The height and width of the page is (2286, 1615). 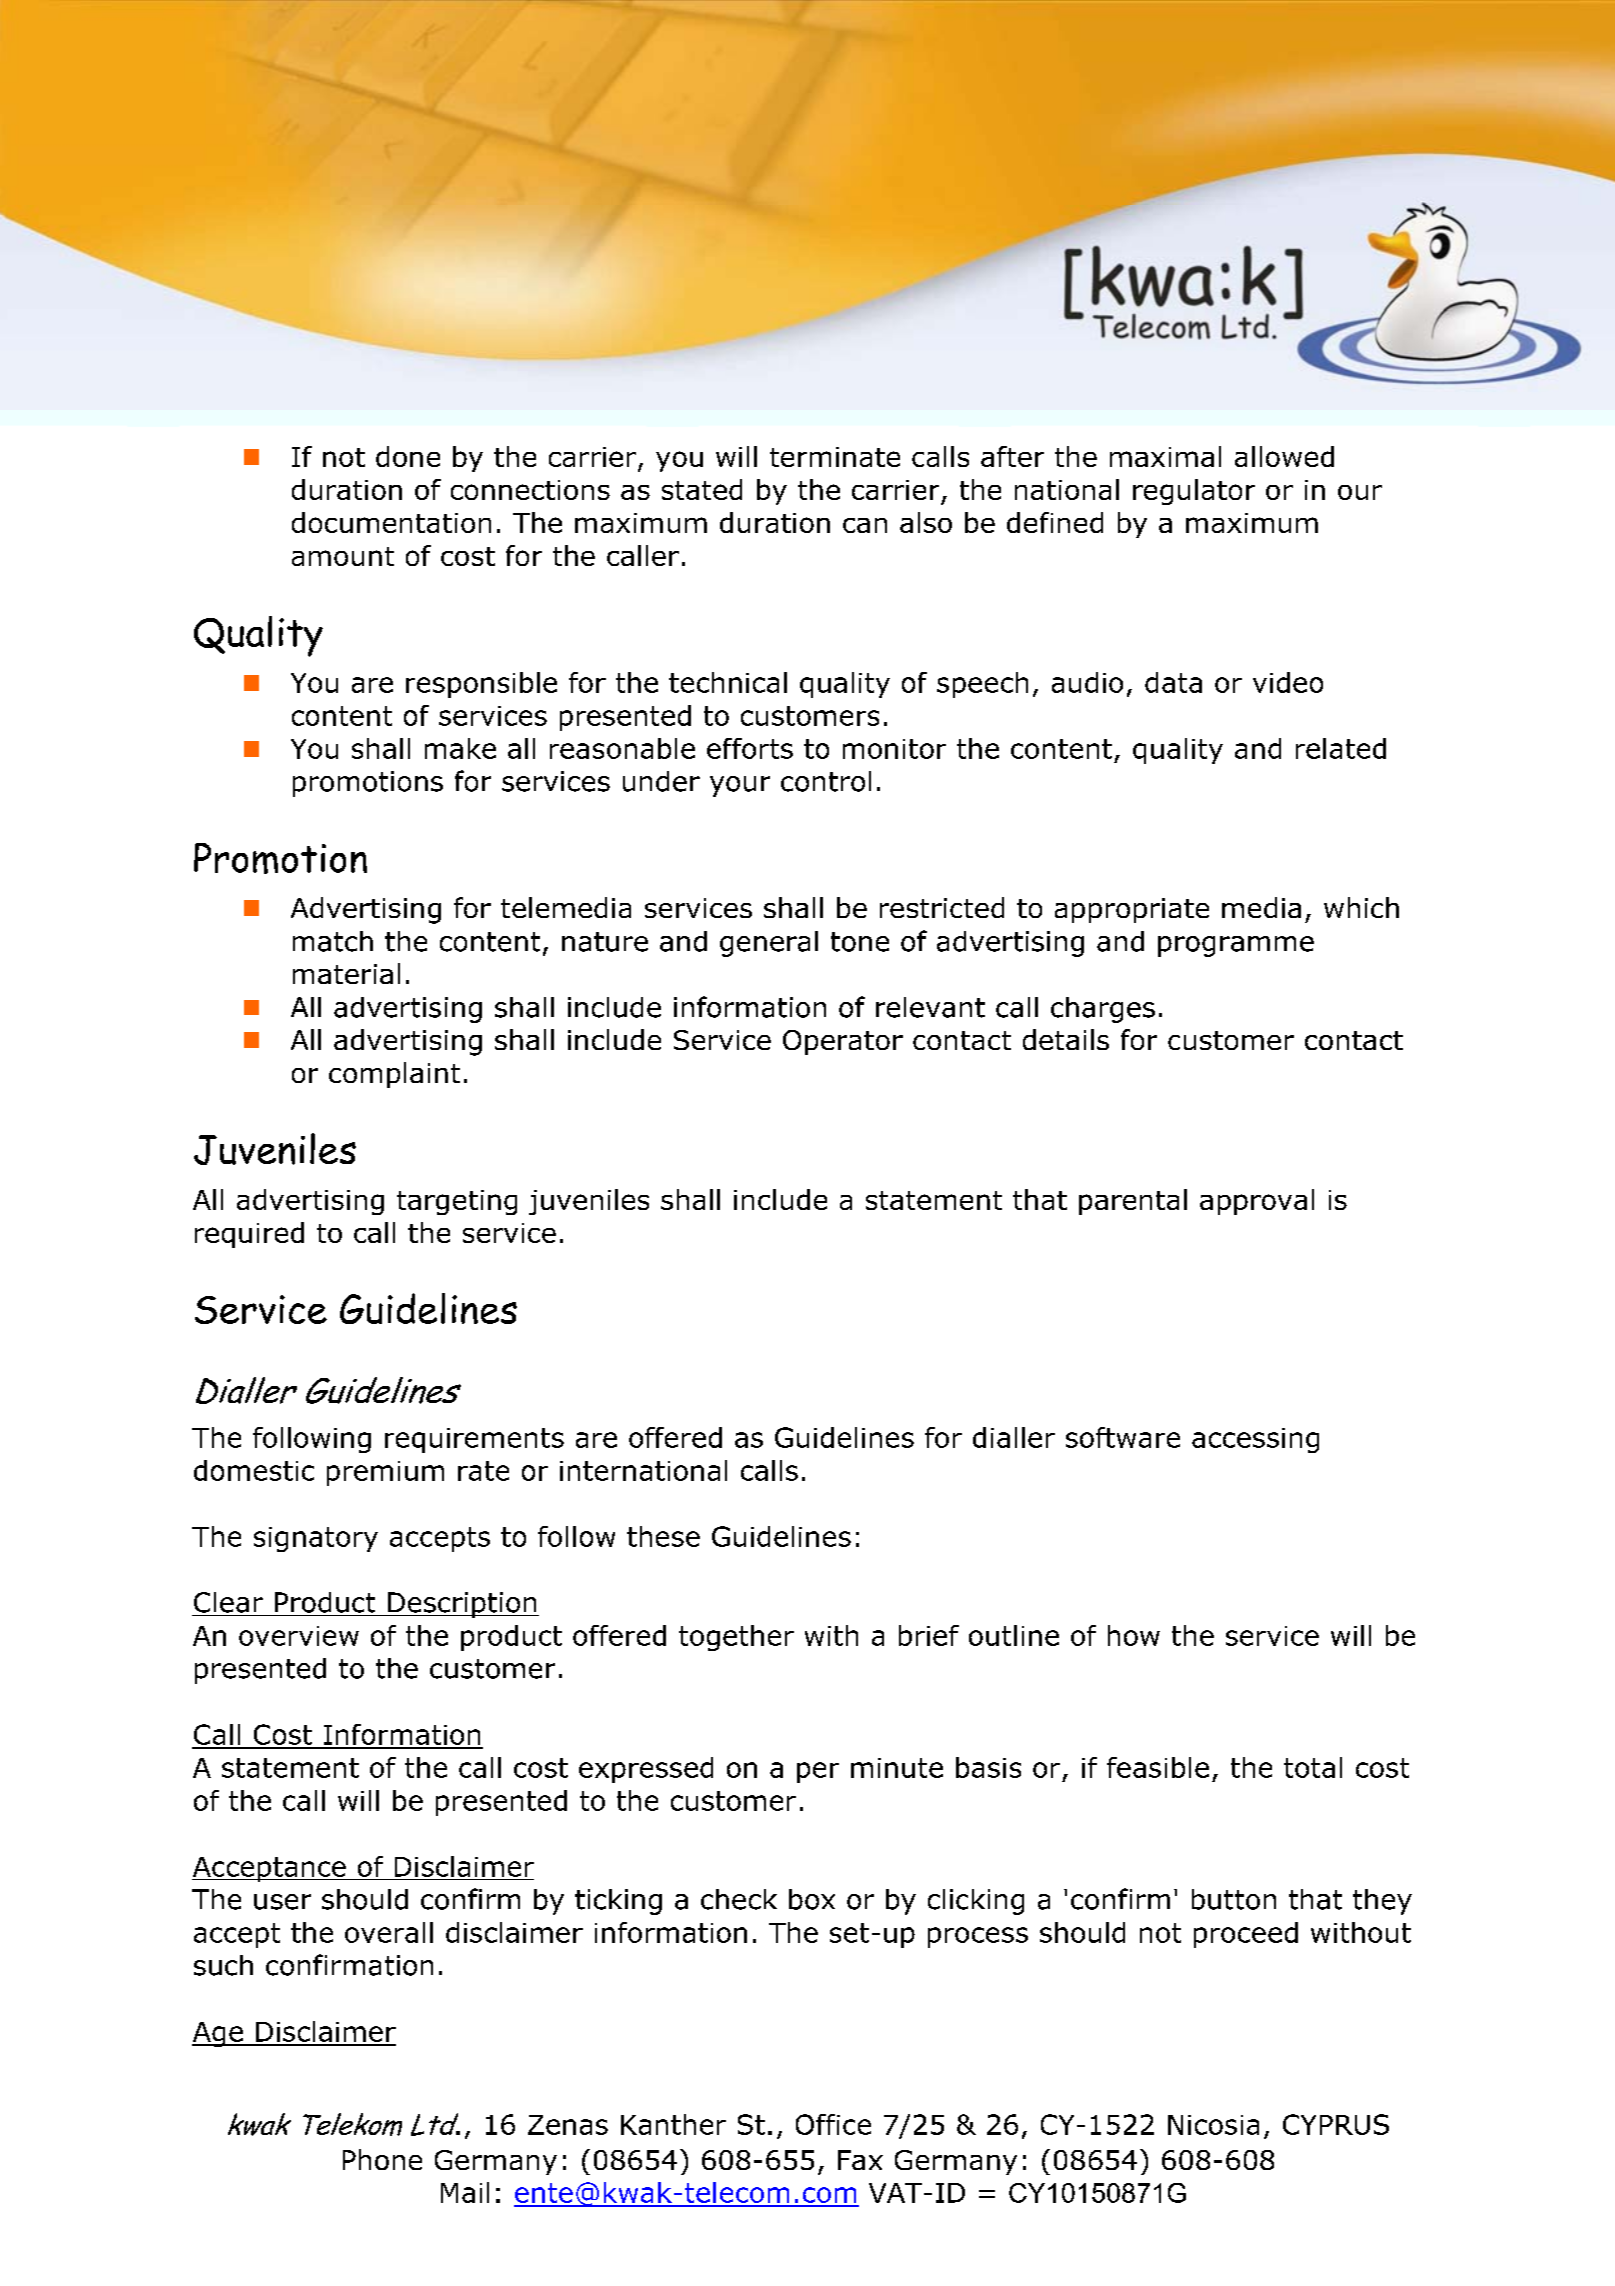 What do you see at coordinates (1194, 492) in the page?
I see `regulator` at bounding box center [1194, 492].
